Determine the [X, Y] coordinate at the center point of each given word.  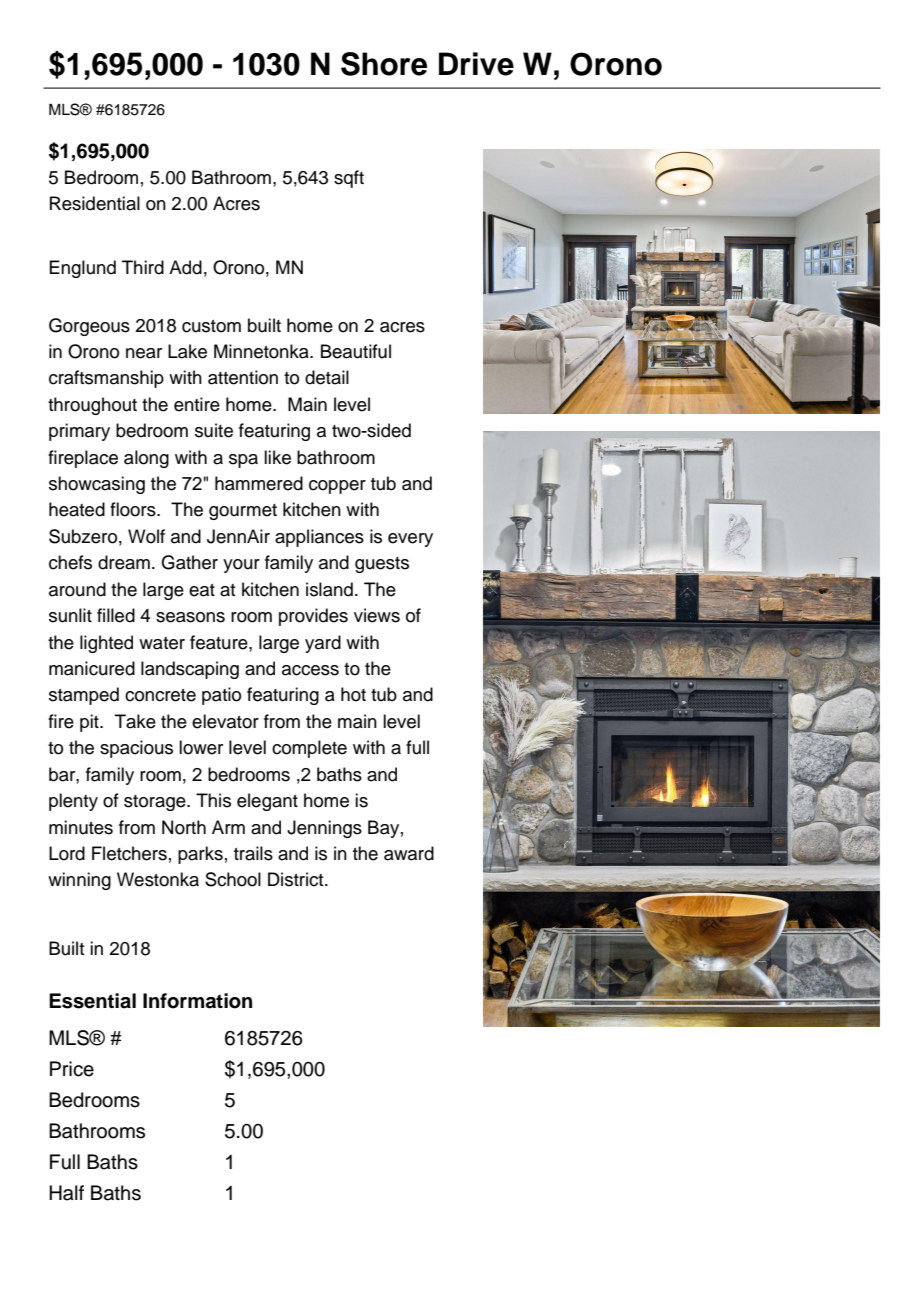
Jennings [324, 829]
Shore [384, 64]
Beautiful [356, 351]
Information [197, 1001]
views [377, 615]
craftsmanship [106, 379]
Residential [95, 203]
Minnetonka [262, 351]
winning [79, 881]
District [297, 879]
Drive [476, 64]
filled [116, 615]
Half [66, 1193]
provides [313, 617]
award [409, 853]
